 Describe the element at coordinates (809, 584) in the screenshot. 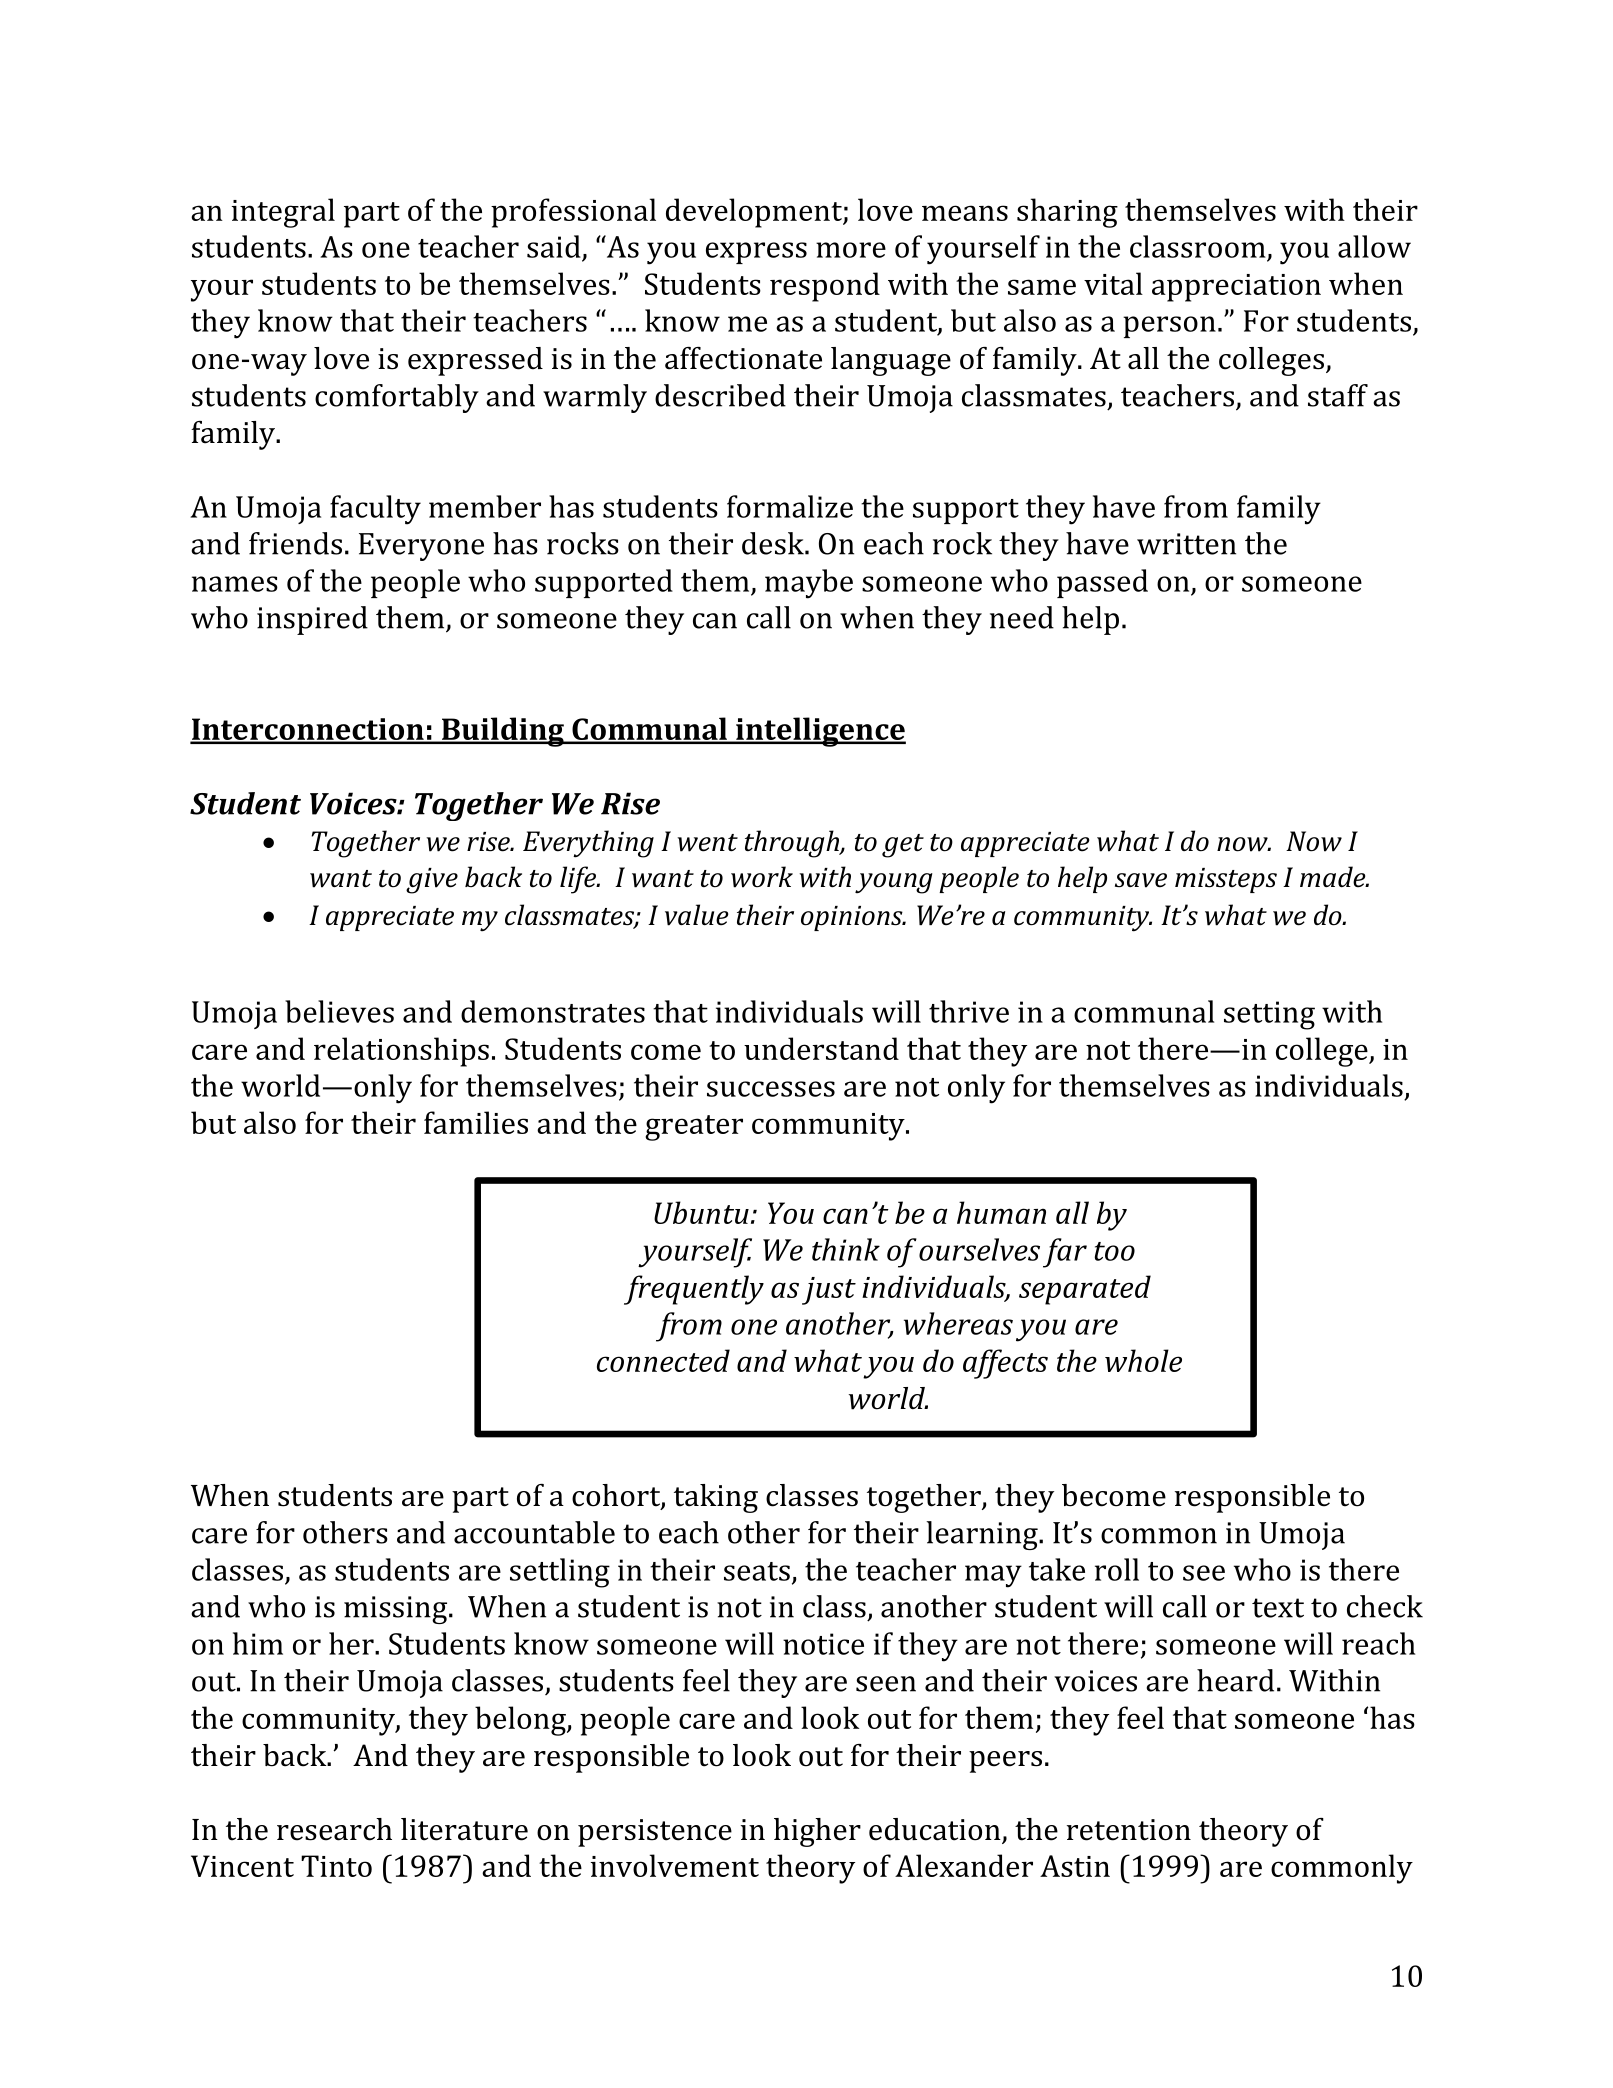

I see `maybe` at that location.
